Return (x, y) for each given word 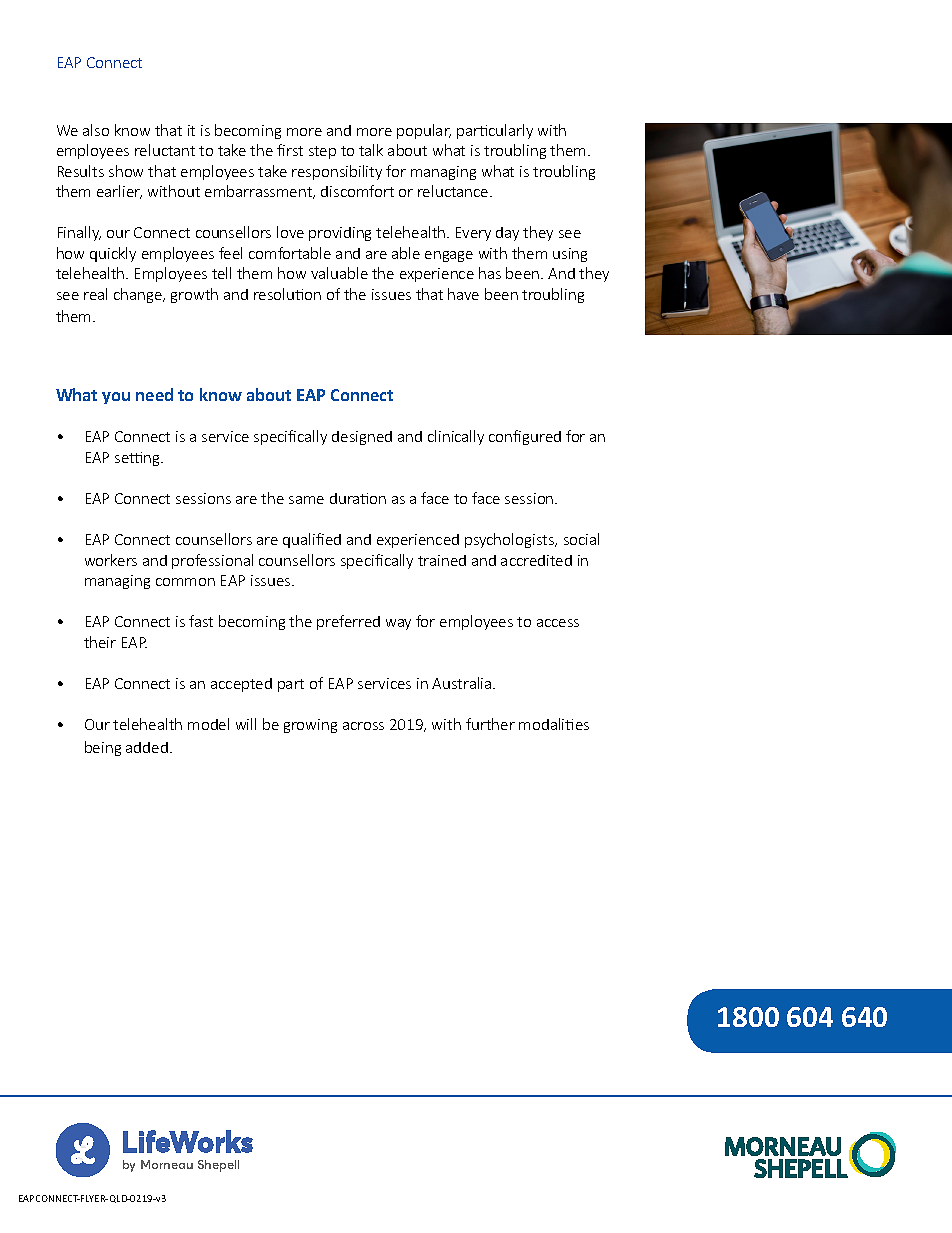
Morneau (167, 1164)
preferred (348, 622)
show (126, 171)
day (507, 234)
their (100, 642)
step (322, 152)
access (558, 623)
